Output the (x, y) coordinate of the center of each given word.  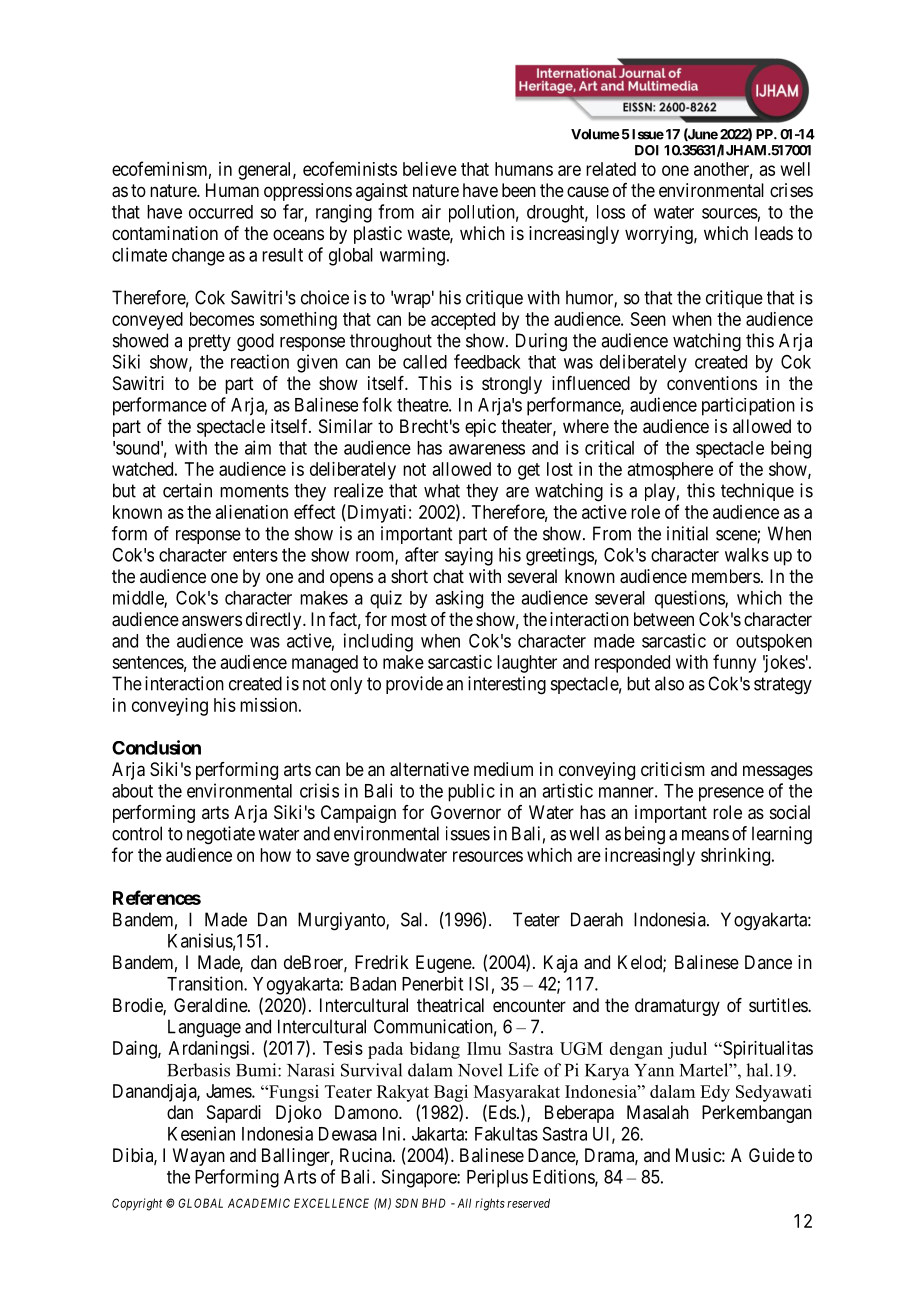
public (471, 792)
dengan (636, 1050)
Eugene (444, 964)
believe (430, 169)
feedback (487, 361)
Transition (206, 983)
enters (255, 555)
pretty (210, 342)
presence (731, 794)
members (726, 576)
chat (448, 576)
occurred (221, 212)
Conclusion (156, 747)
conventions (712, 383)
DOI (647, 150)
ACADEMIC (259, 1203)
